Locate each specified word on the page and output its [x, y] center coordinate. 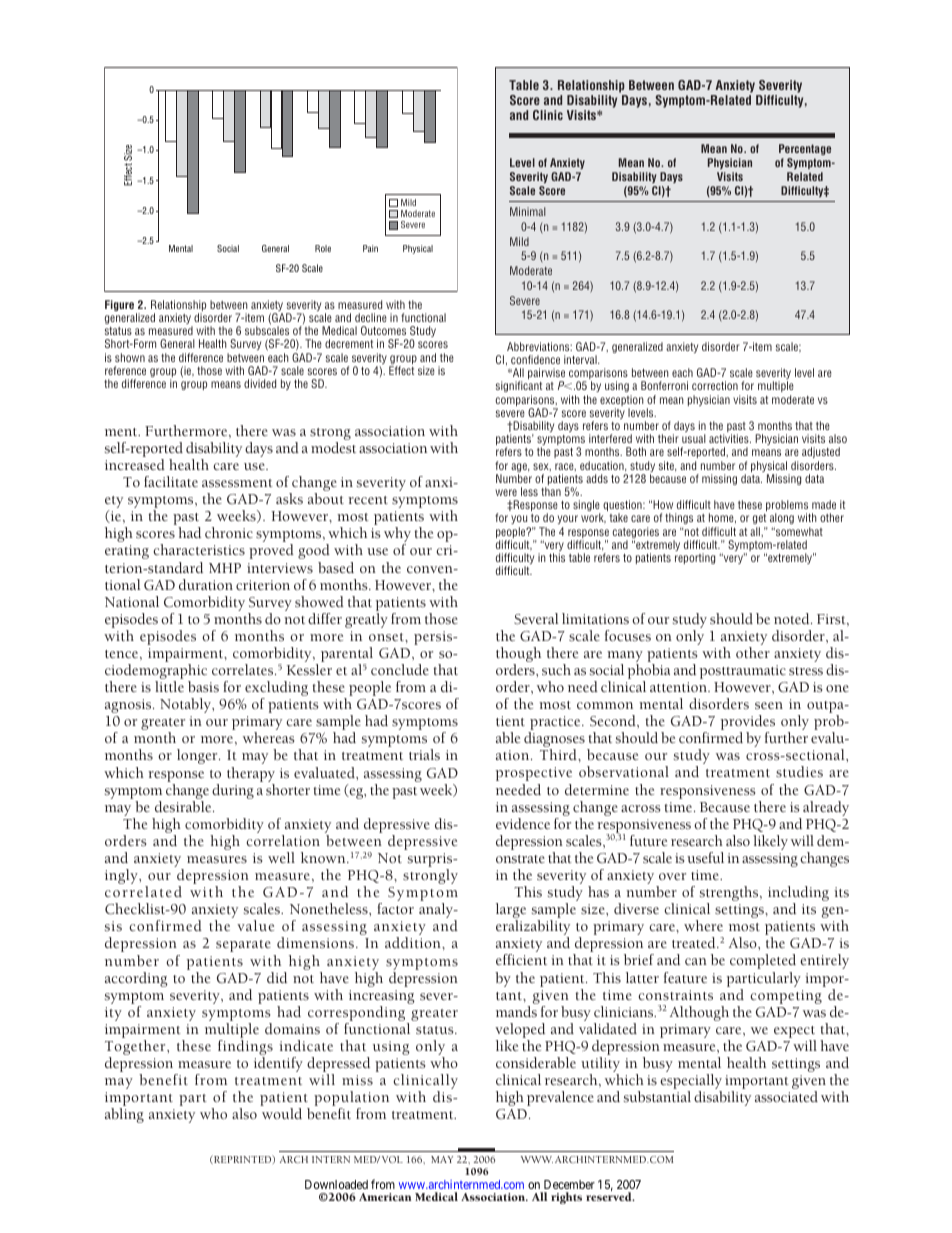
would [282, 1113]
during [233, 791]
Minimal [528, 211]
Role [323, 248]
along [782, 520]
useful [705, 857]
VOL [392, 1159]
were [506, 492]
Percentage [805, 149]
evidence [523, 823]
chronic [229, 532]
